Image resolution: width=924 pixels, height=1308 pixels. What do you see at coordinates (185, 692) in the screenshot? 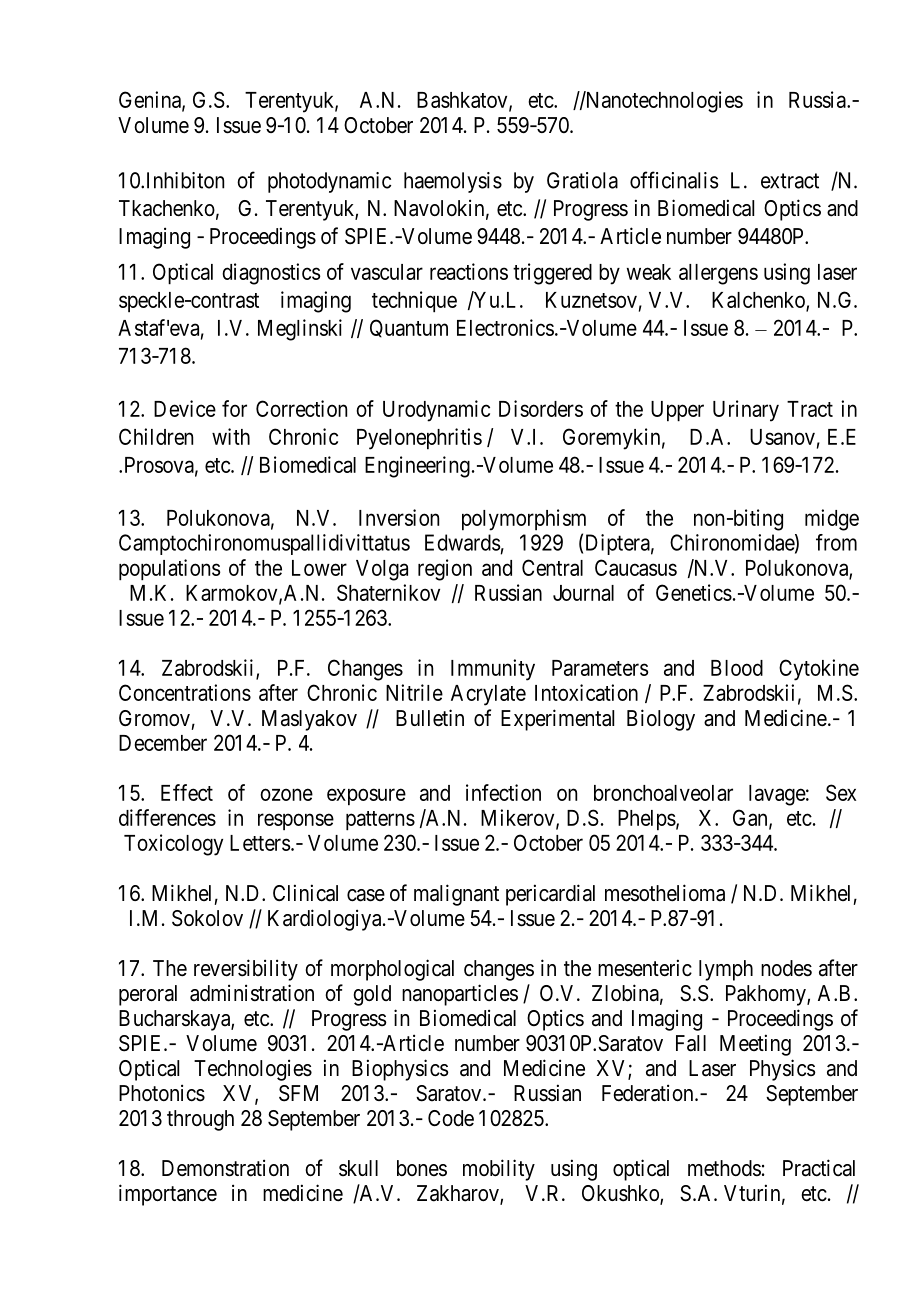
I see `Concentrations` at bounding box center [185, 692].
